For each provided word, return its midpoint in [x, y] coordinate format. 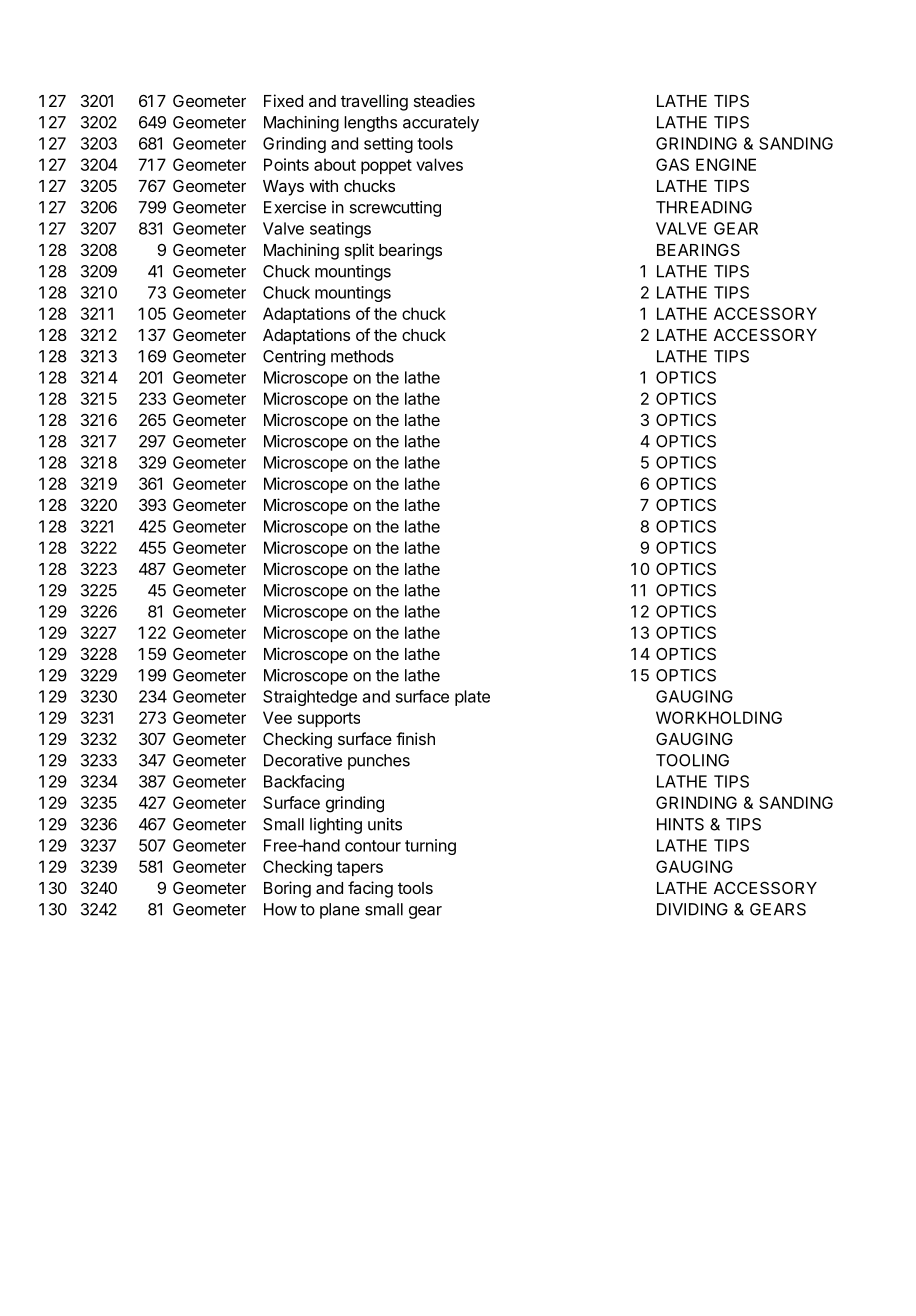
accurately [441, 124]
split [359, 251]
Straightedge [310, 698]
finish [415, 738]
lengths [370, 124]
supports [329, 719]
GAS [672, 164]
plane [340, 911]
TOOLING [692, 760]
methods [362, 356]
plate [472, 698]
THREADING [704, 207]
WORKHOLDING [719, 717]
